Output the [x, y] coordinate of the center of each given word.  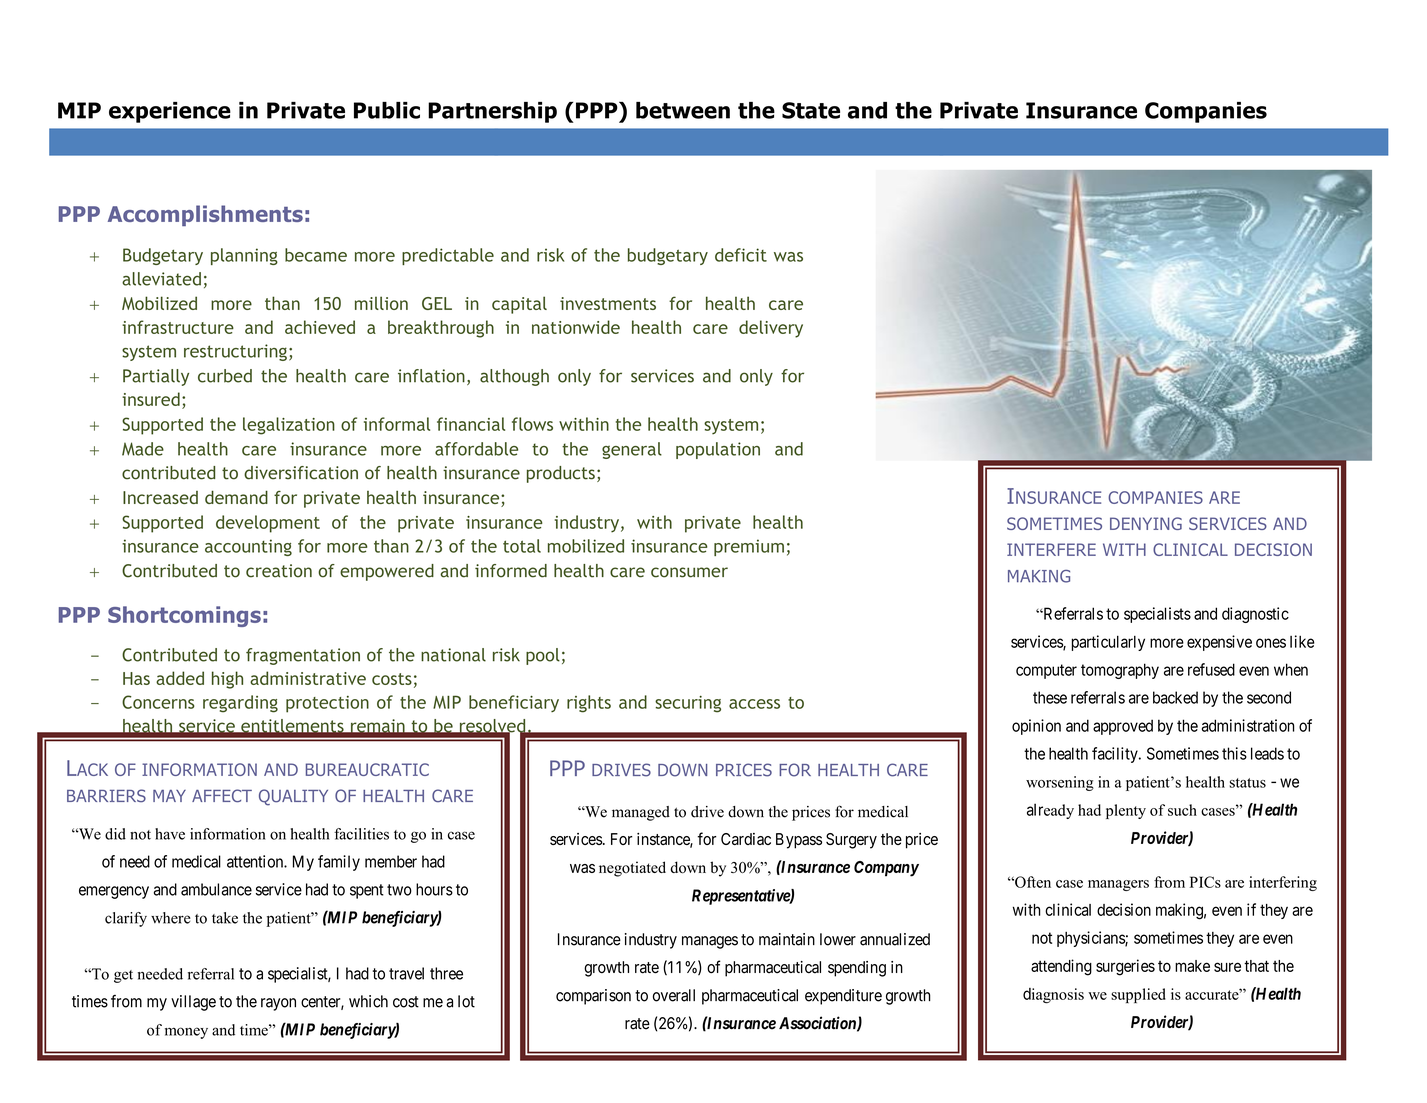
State [811, 110]
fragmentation [303, 656]
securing [688, 704]
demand [236, 497]
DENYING [1146, 523]
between [683, 110]
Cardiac [746, 839]
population [718, 450]
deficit [741, 255]
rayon [278, 1004]
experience [170, 112]
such [1182, 810]
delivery [771, 329]
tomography [1120, 671]
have [170, 834]
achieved [320, 327]
